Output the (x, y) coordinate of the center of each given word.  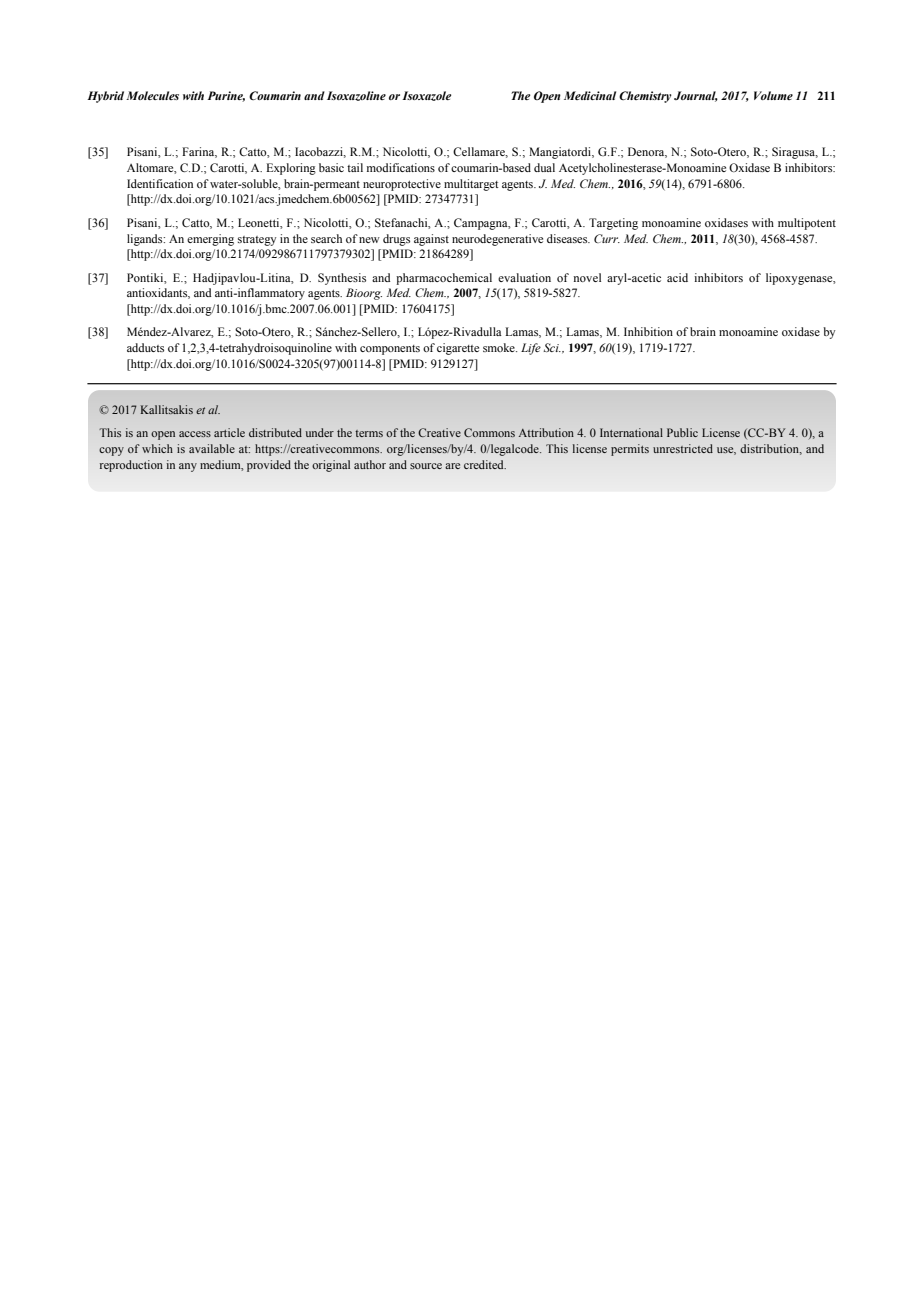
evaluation (524, 277)
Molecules (152, 95)
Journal (696, 96)
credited (485, 464)
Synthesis (342, 279)
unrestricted (683, 448)
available (212, 448)
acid (677, 277)
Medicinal (590, 95)
